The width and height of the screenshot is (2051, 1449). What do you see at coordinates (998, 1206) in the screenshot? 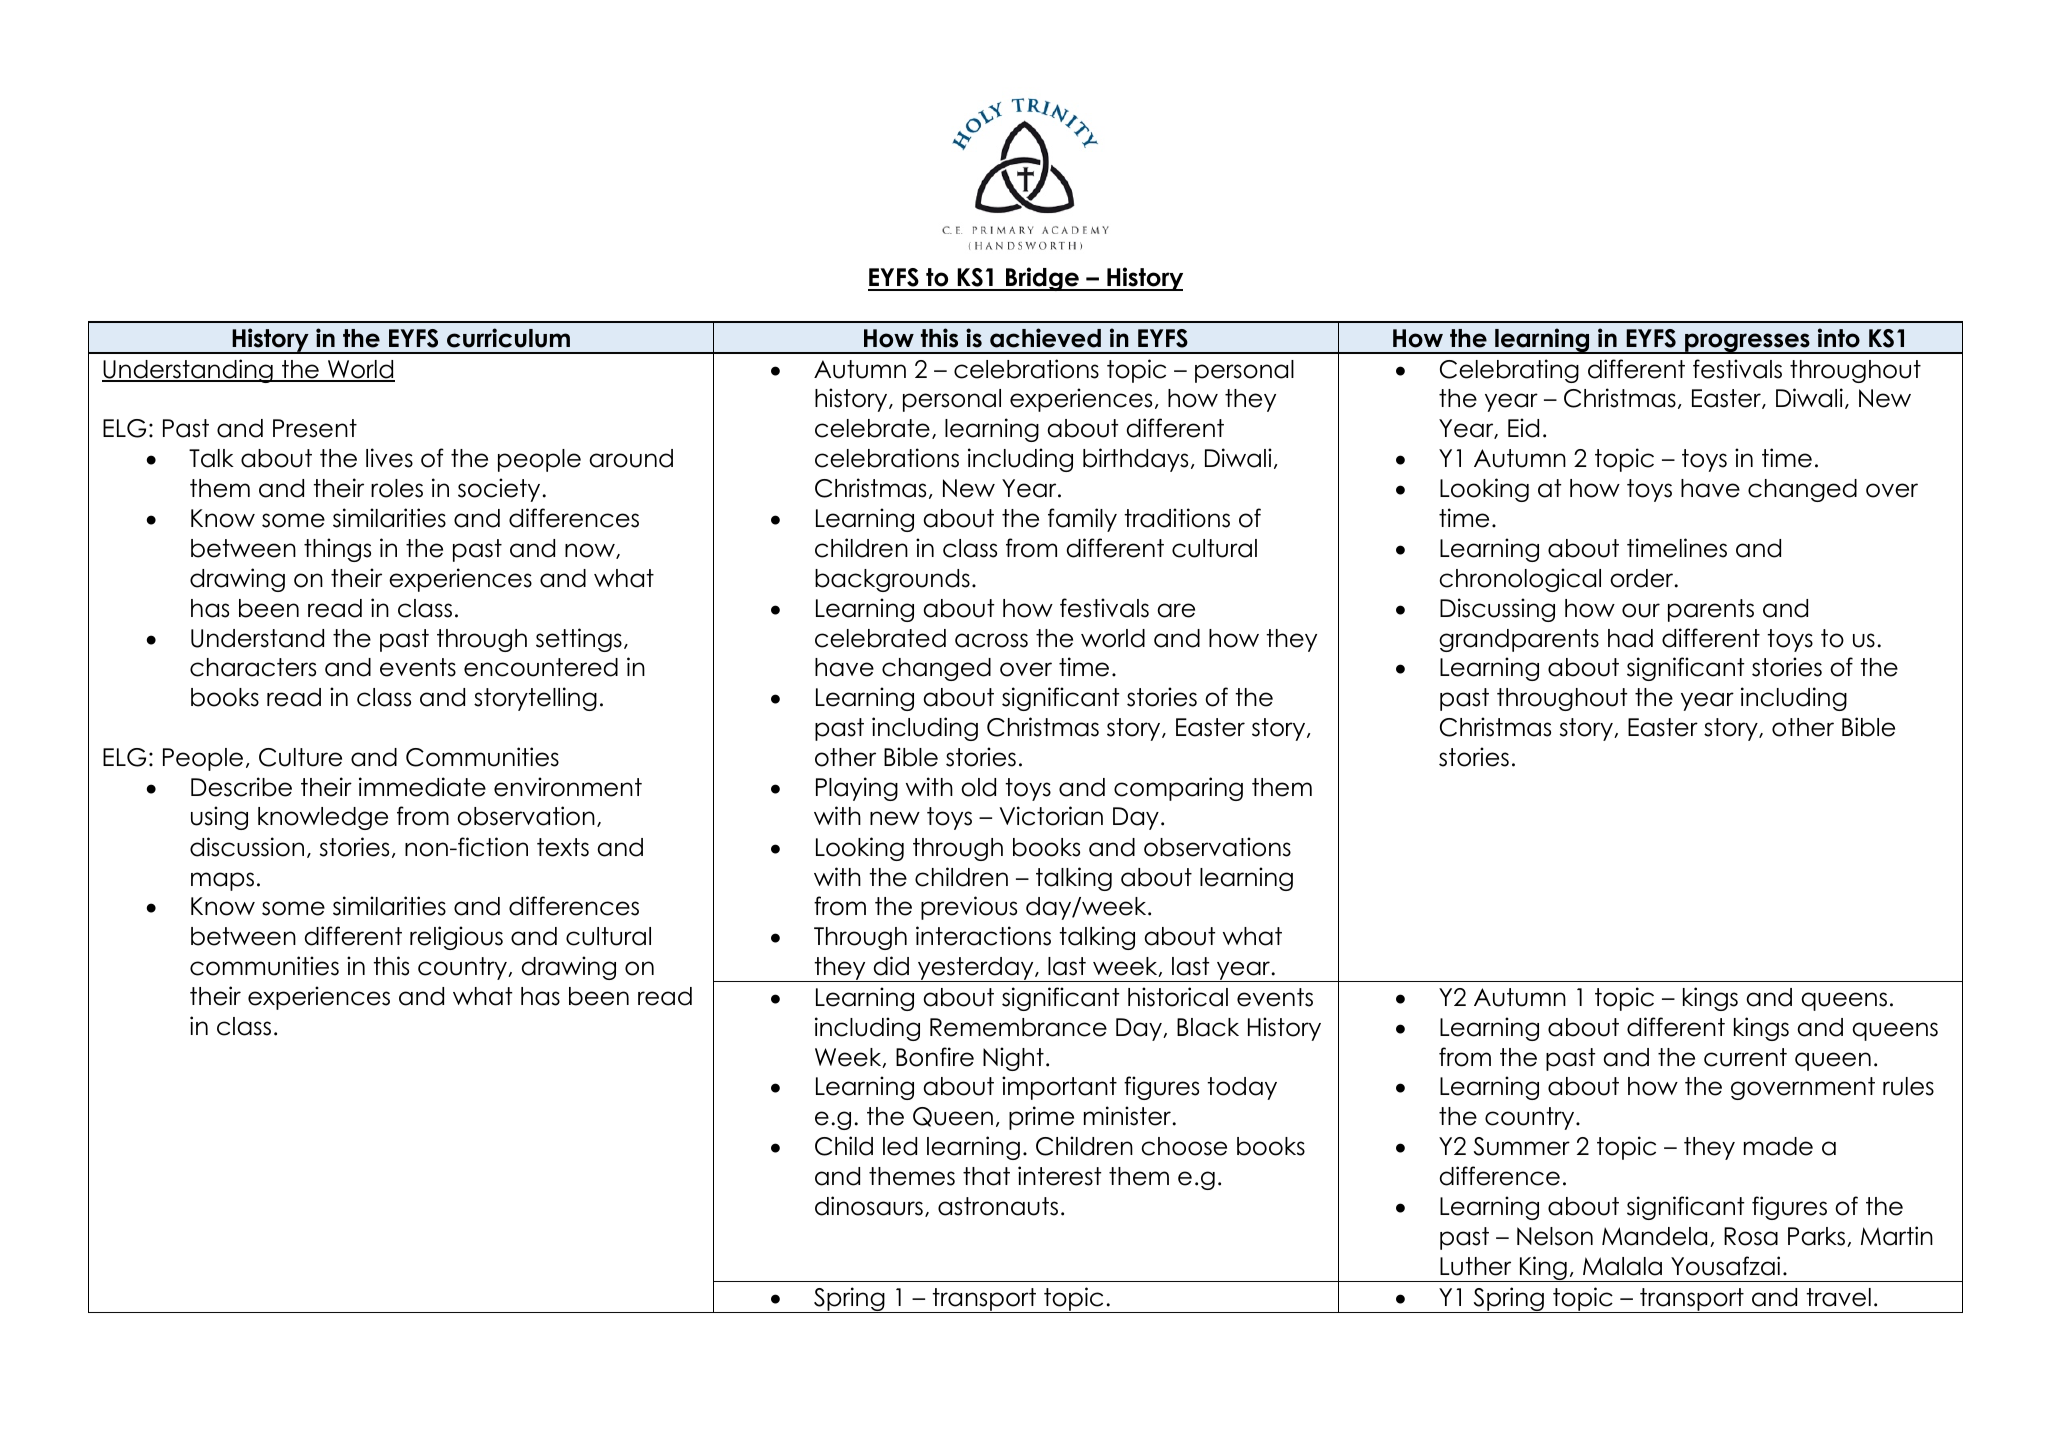
I see `astronauts` at bounding box center [998, 1206].
